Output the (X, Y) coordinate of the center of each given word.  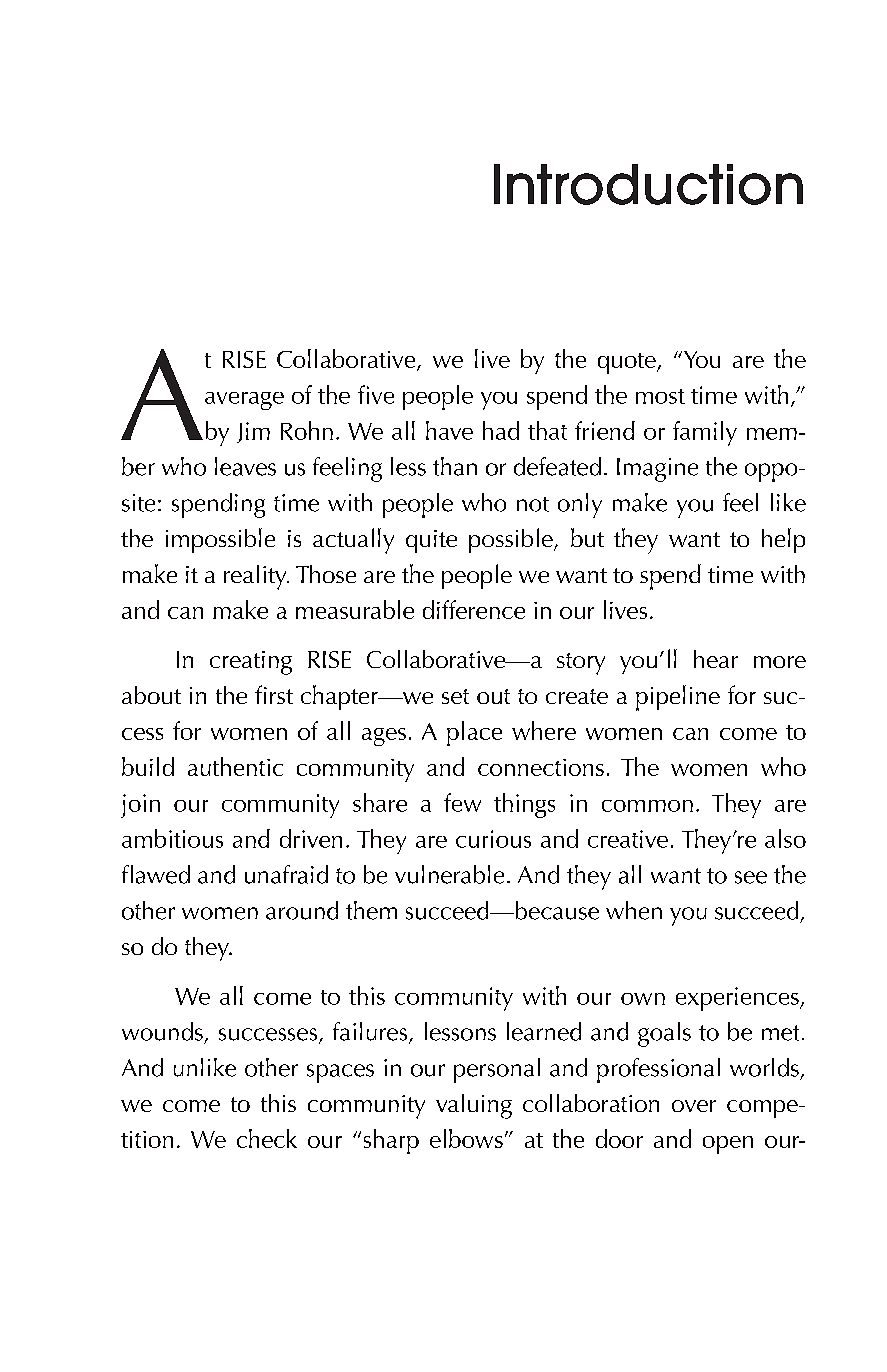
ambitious (172, 838)
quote (628, 363)
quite (431, 541)
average (244, 401)
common (647, 806)
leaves (245, 466)
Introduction (648, 184)
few (462, 802)
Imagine (657, 470)
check (267, 1138)
